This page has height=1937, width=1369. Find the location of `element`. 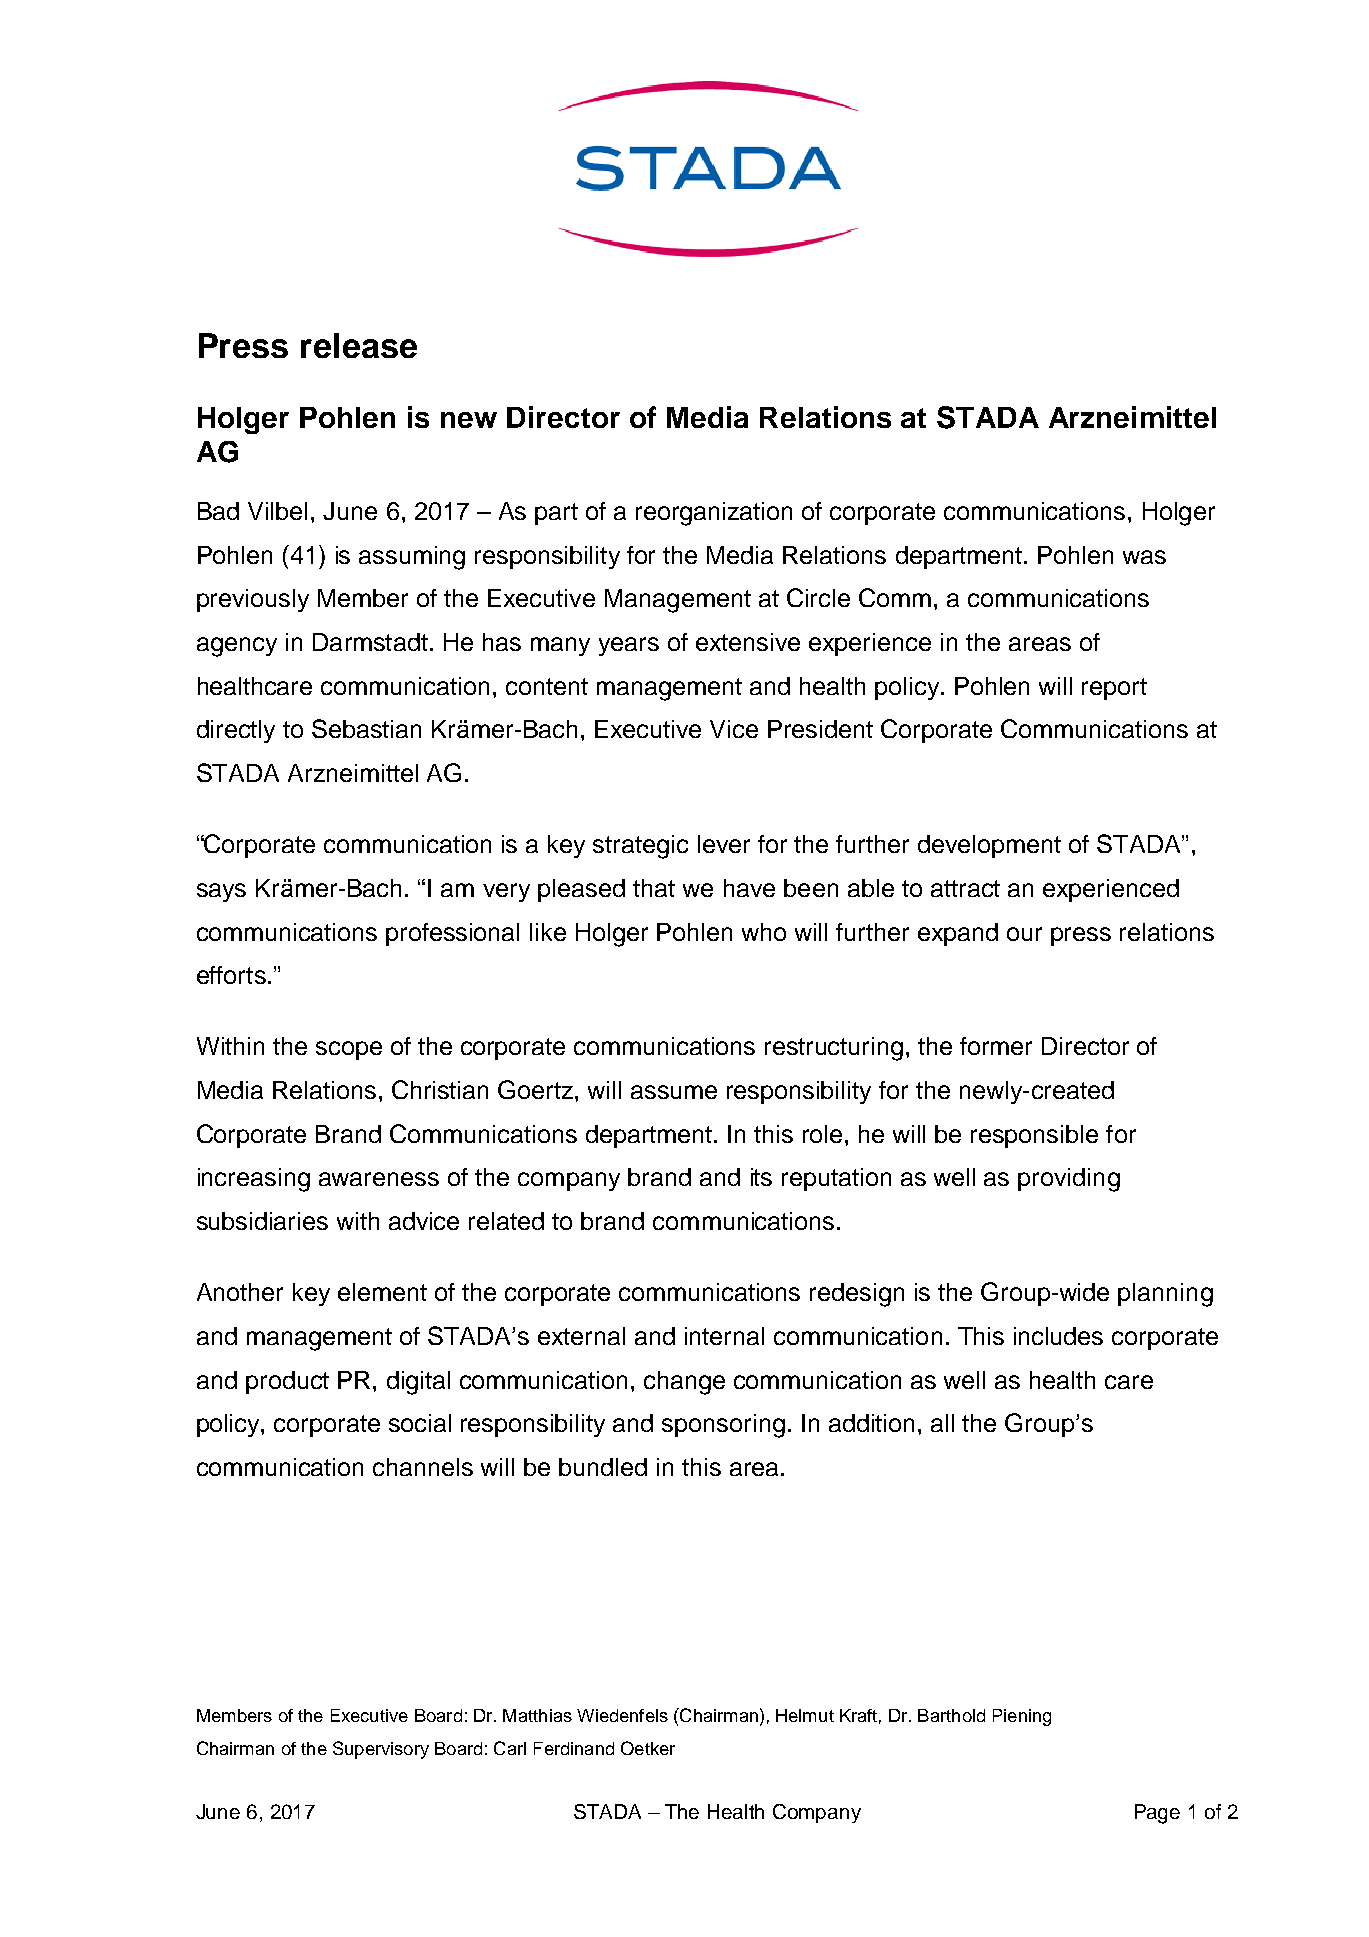

element is located at coordinates (382, 1292).
